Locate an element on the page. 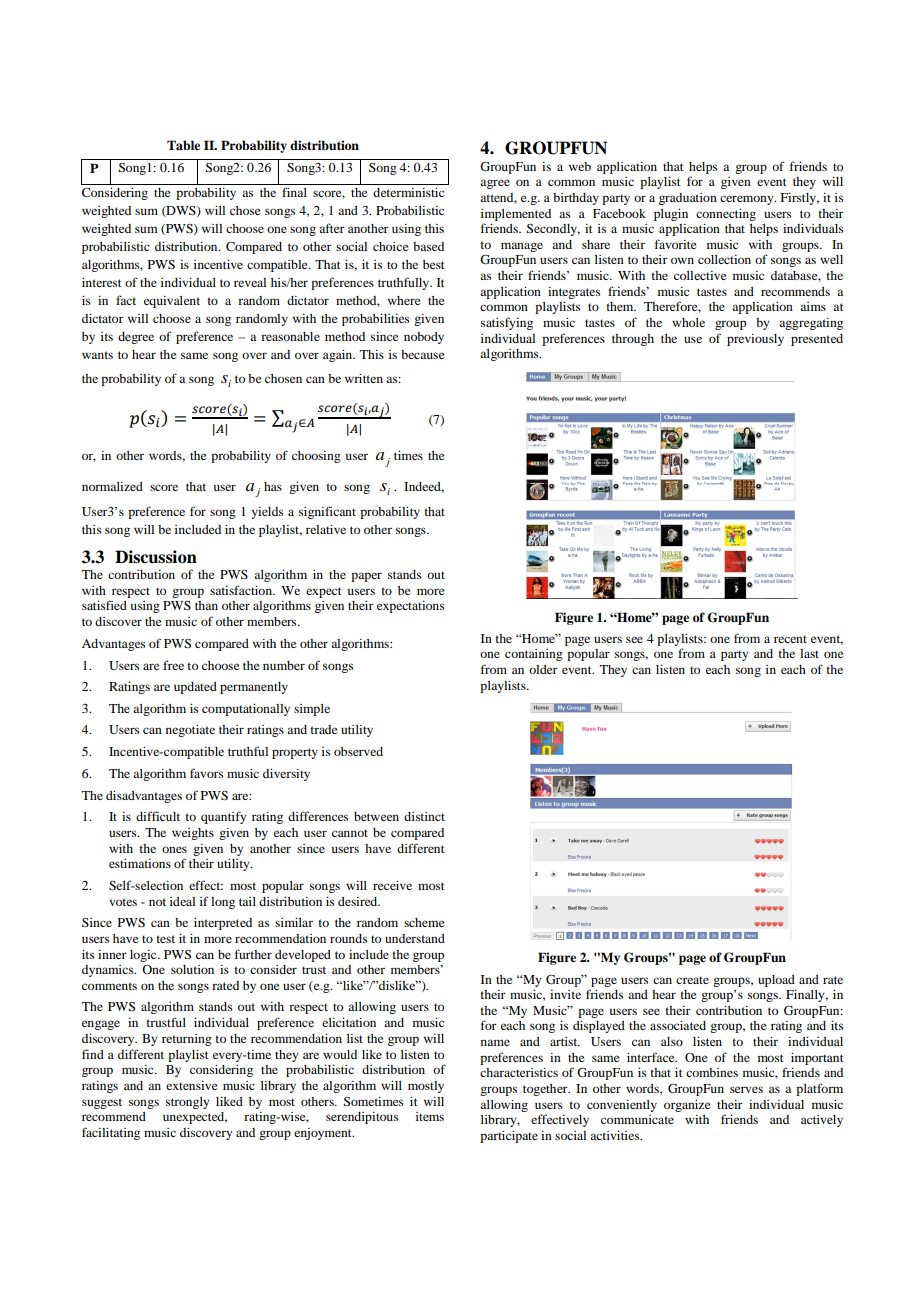 The width and height of the image is (924, 1308). Table is located at coordinates (183, 145).
